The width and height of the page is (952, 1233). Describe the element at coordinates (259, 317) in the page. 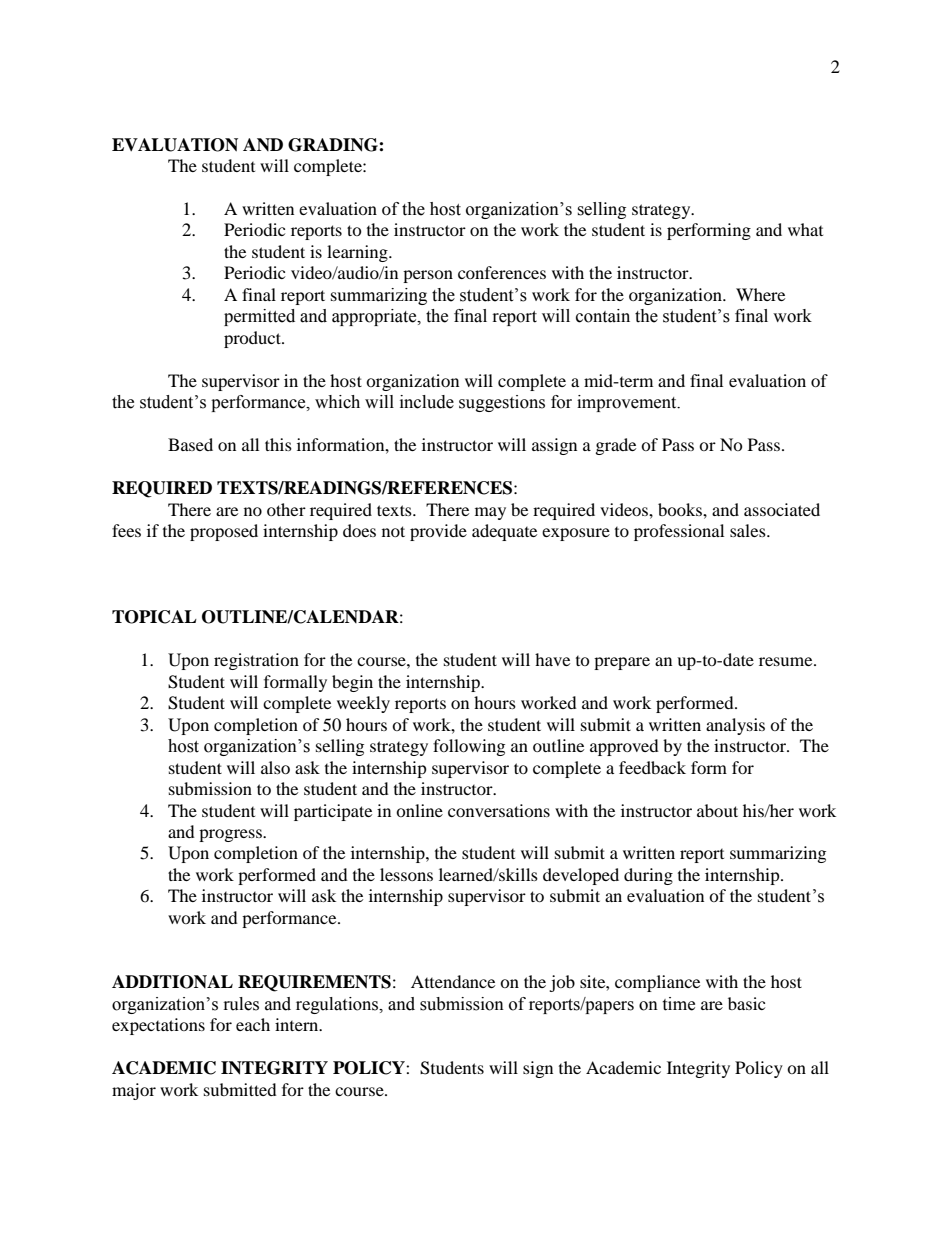

I see `permitted` at that location.
